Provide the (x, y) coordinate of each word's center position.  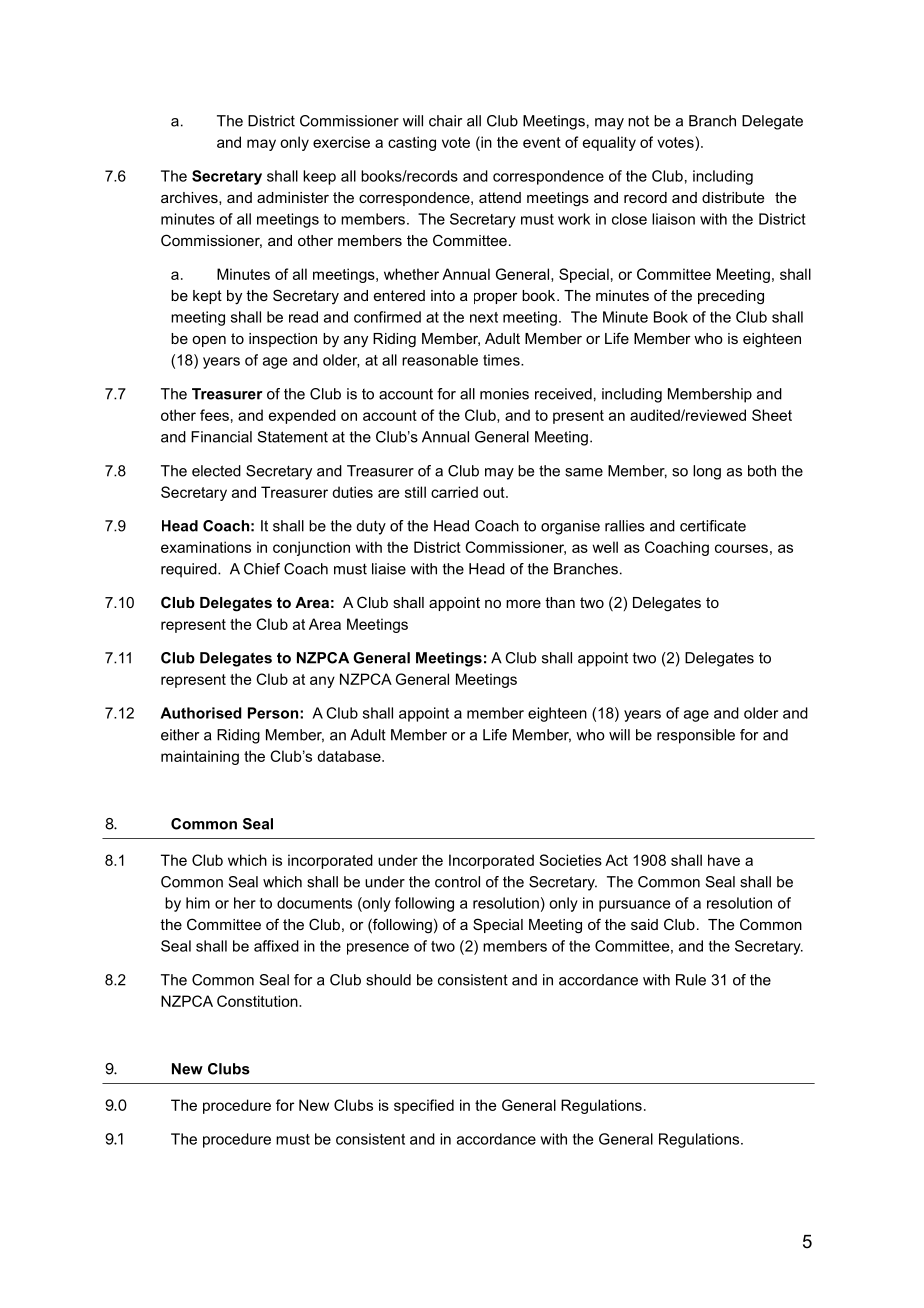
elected (216, 471)
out (495, 492)
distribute (733, 197)
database (350, 756)
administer (293, 197)
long (707, 472)
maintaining (200, 757)
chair (445, 121)
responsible (696, 736)
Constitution (258, 1001)
